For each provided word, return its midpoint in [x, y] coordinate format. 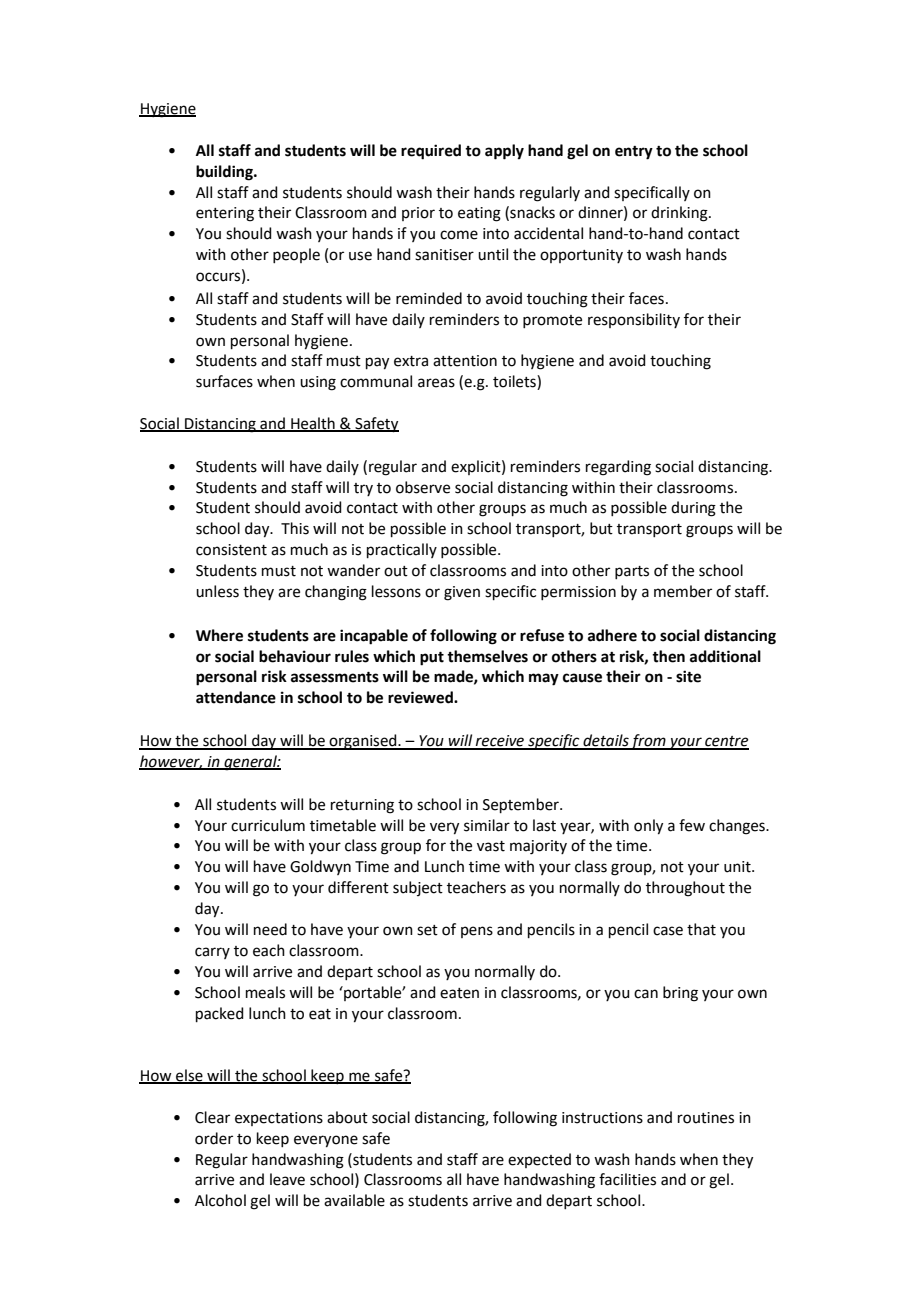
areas [436, 383]
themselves [487, 656]
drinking [680, 214]
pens [477, 932]
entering [225, 214]
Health [313, 424]
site [688, 676]
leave [287, 1179]
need [270, 929]
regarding [618, 468]
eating [479, 214]
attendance [236, 697]
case [668, 931]
